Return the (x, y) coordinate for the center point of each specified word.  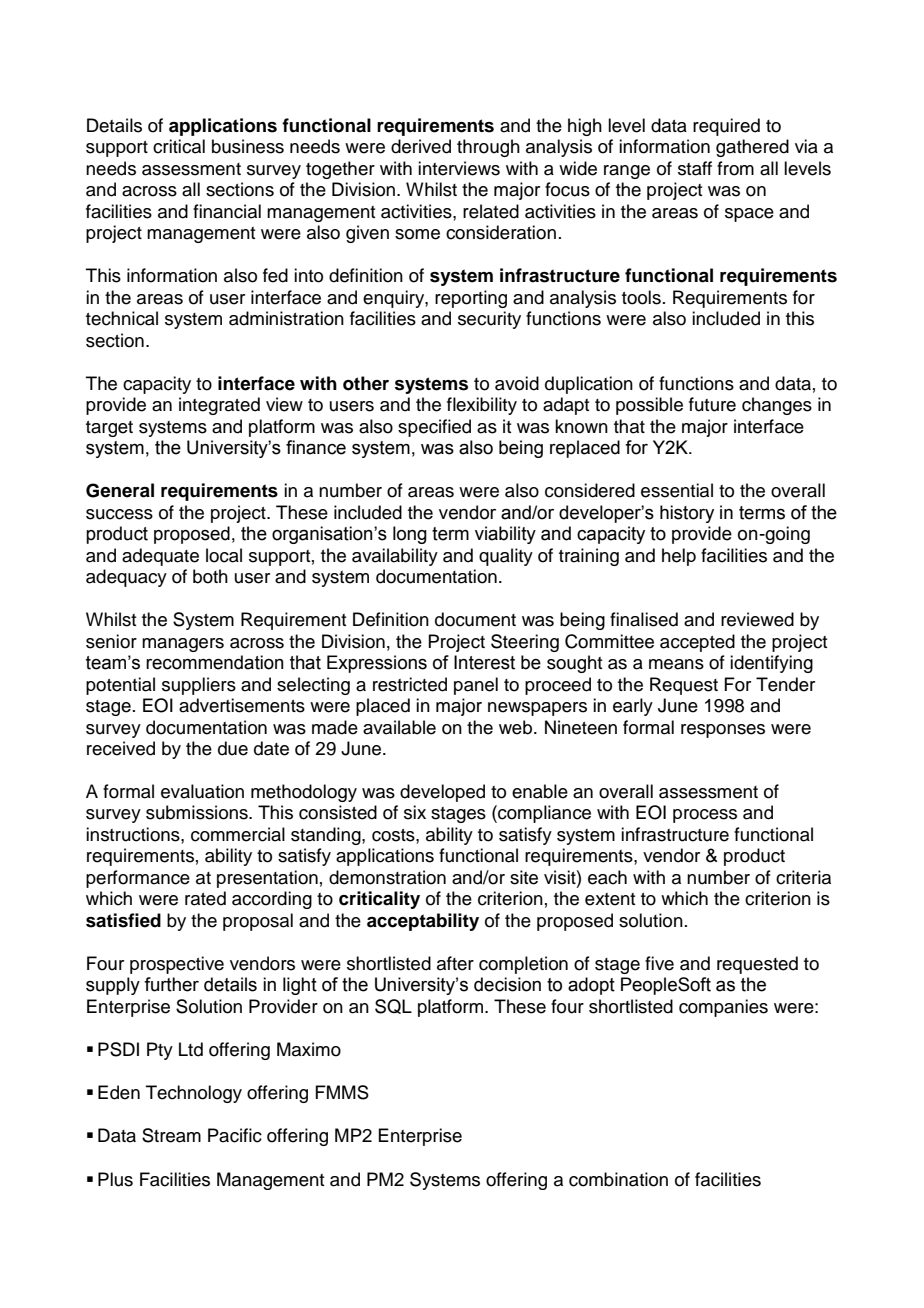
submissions (198, 812)
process (705, 816)
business (248, 146)
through (488, 148)
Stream (171, 1135)
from (735, 168)
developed (442, 793)
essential (677, 490)
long (410, 535)
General (120, 490)
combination (618, 1179)
